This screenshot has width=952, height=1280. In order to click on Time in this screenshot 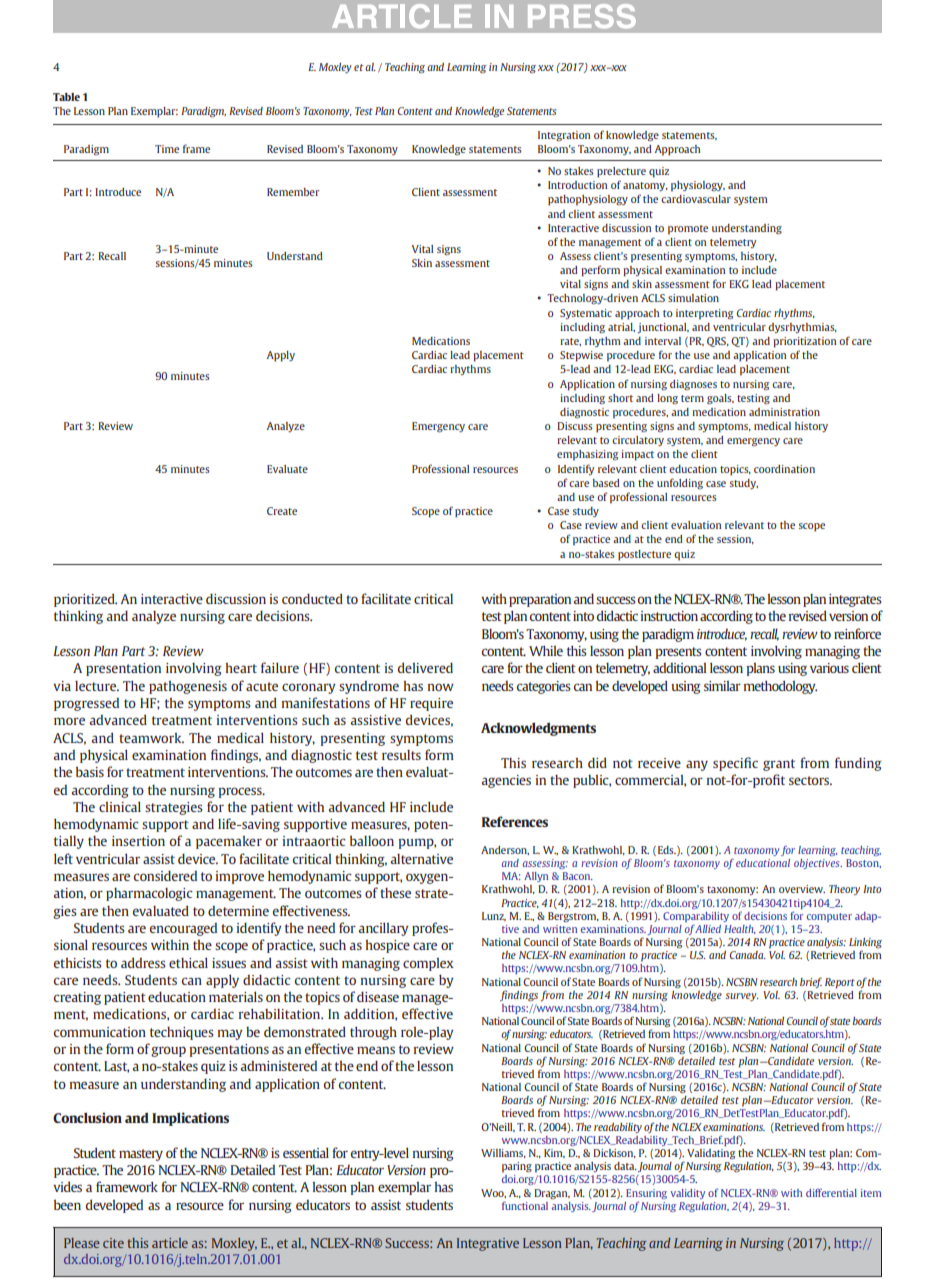, I will do `click(167, 149)`.
